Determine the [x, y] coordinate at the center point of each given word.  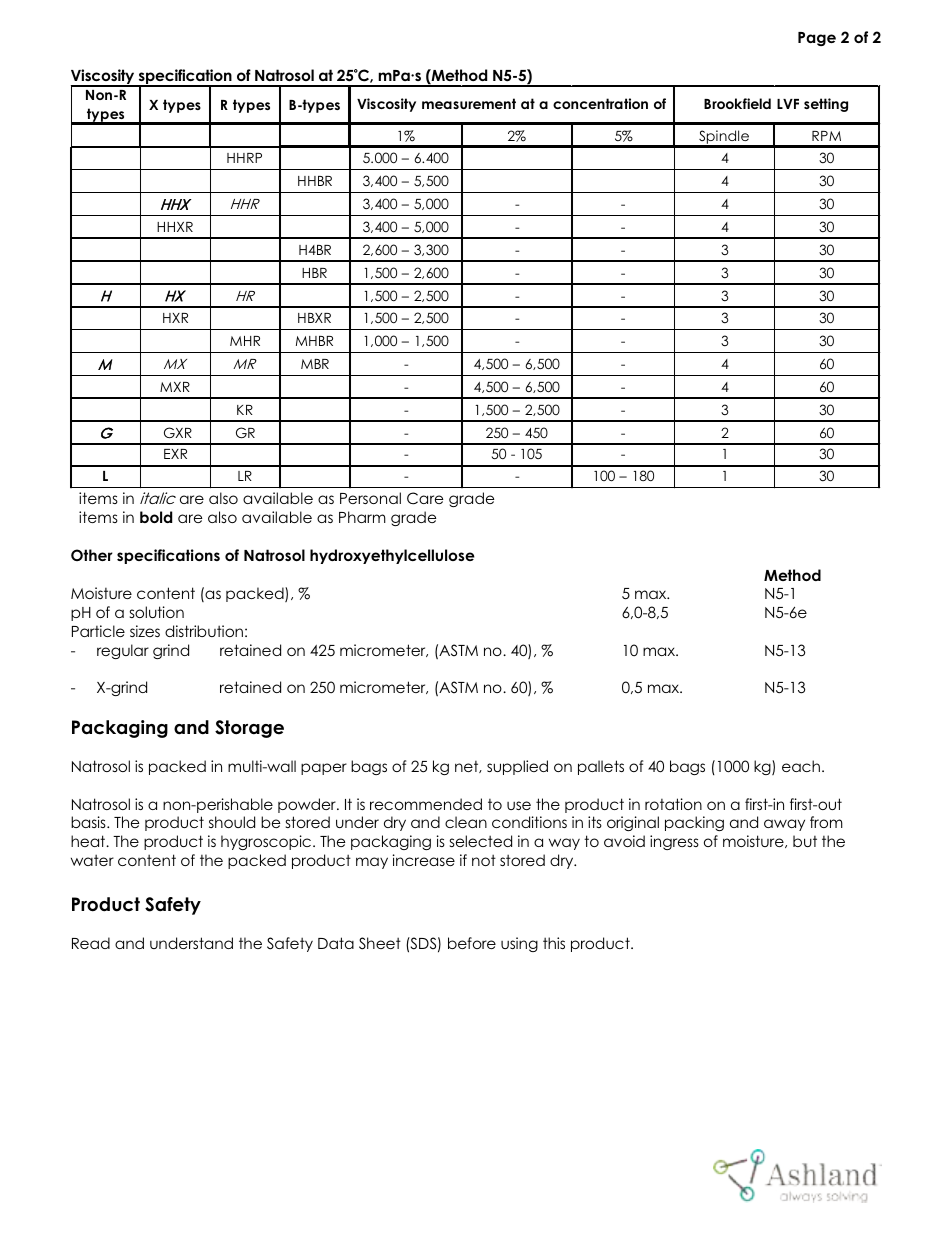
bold [156, 517]
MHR [245, 341]
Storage [249, 729]
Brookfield [737, 103]
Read [91, 943]
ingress [674, 842]
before [472, 943]
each [801, 766]
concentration [600, 103]
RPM [826, 136]
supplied [517, 767]
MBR [315, 364]
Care [425, 498]
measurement [469, 103]
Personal [370, 498]
